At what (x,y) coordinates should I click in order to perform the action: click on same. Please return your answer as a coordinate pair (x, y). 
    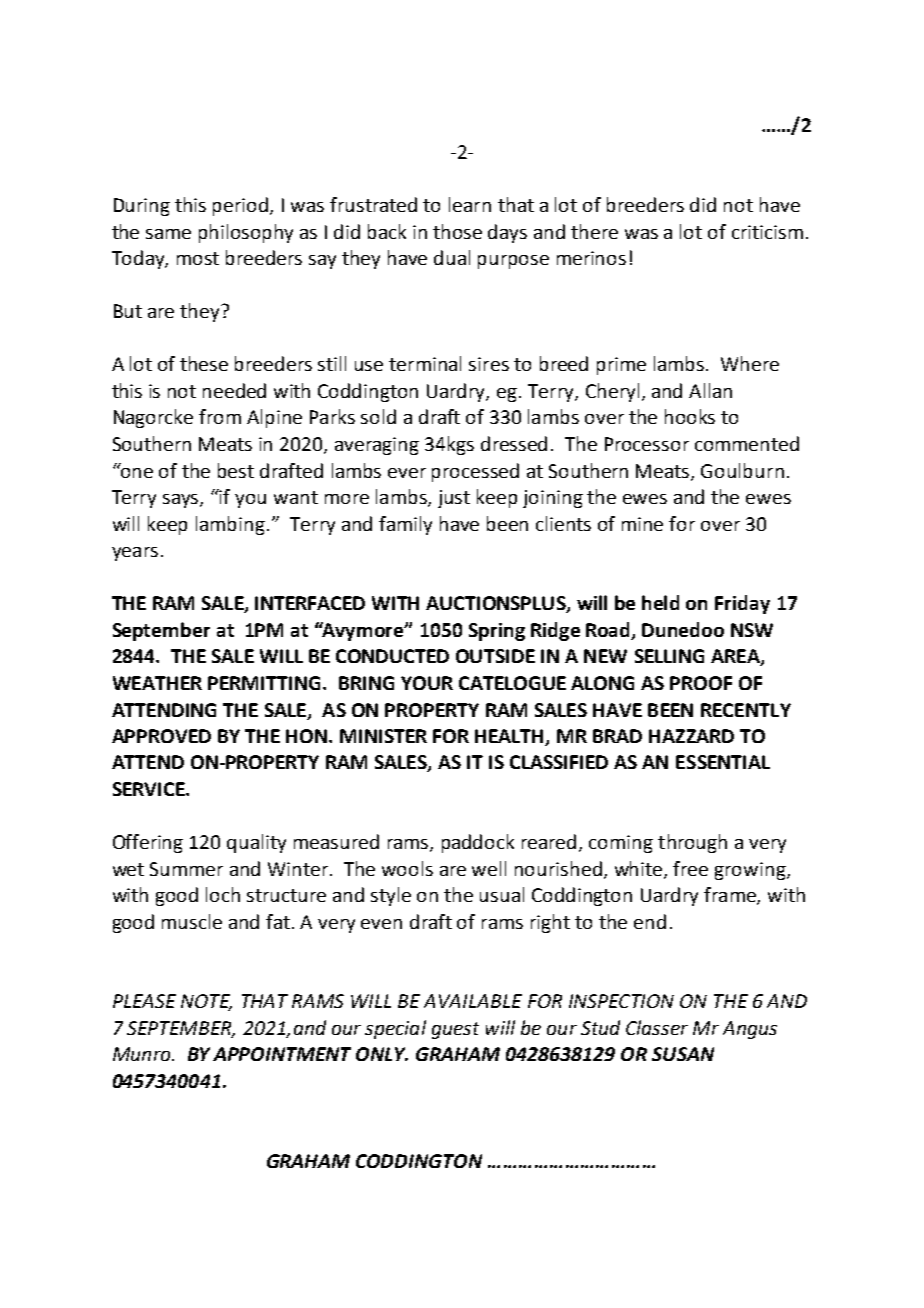
    Looking at the image, I should click on (168, 234).
